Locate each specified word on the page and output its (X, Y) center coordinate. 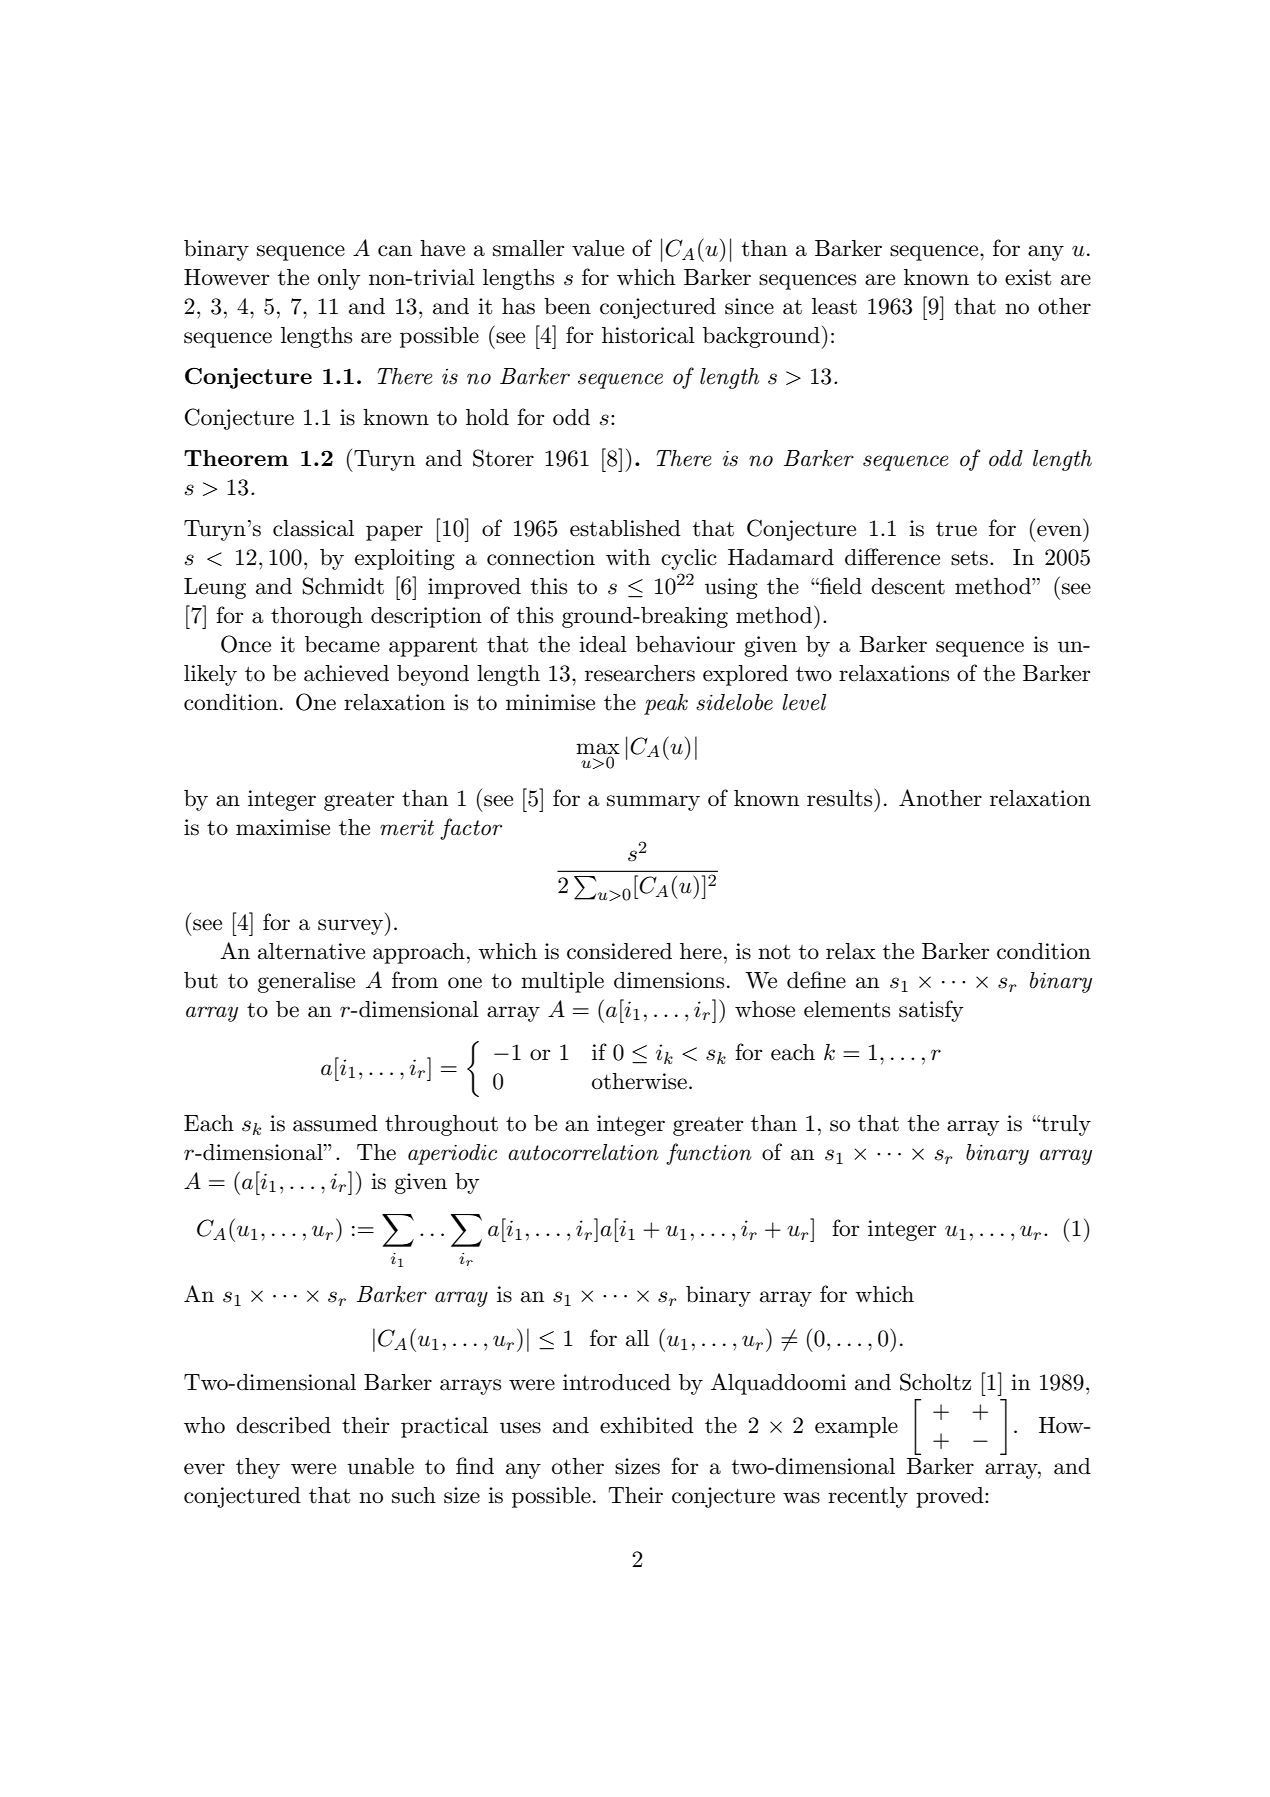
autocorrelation (583, 1152)
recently (868, 1497)
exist (1028, 277)
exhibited (647, 1425)
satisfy (931, 1011)
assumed (335, 1123)
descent (908, 586)
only (339, 279)
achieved (346, 673)
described (283, 1425)
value (598, 248)
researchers (640, 673)
